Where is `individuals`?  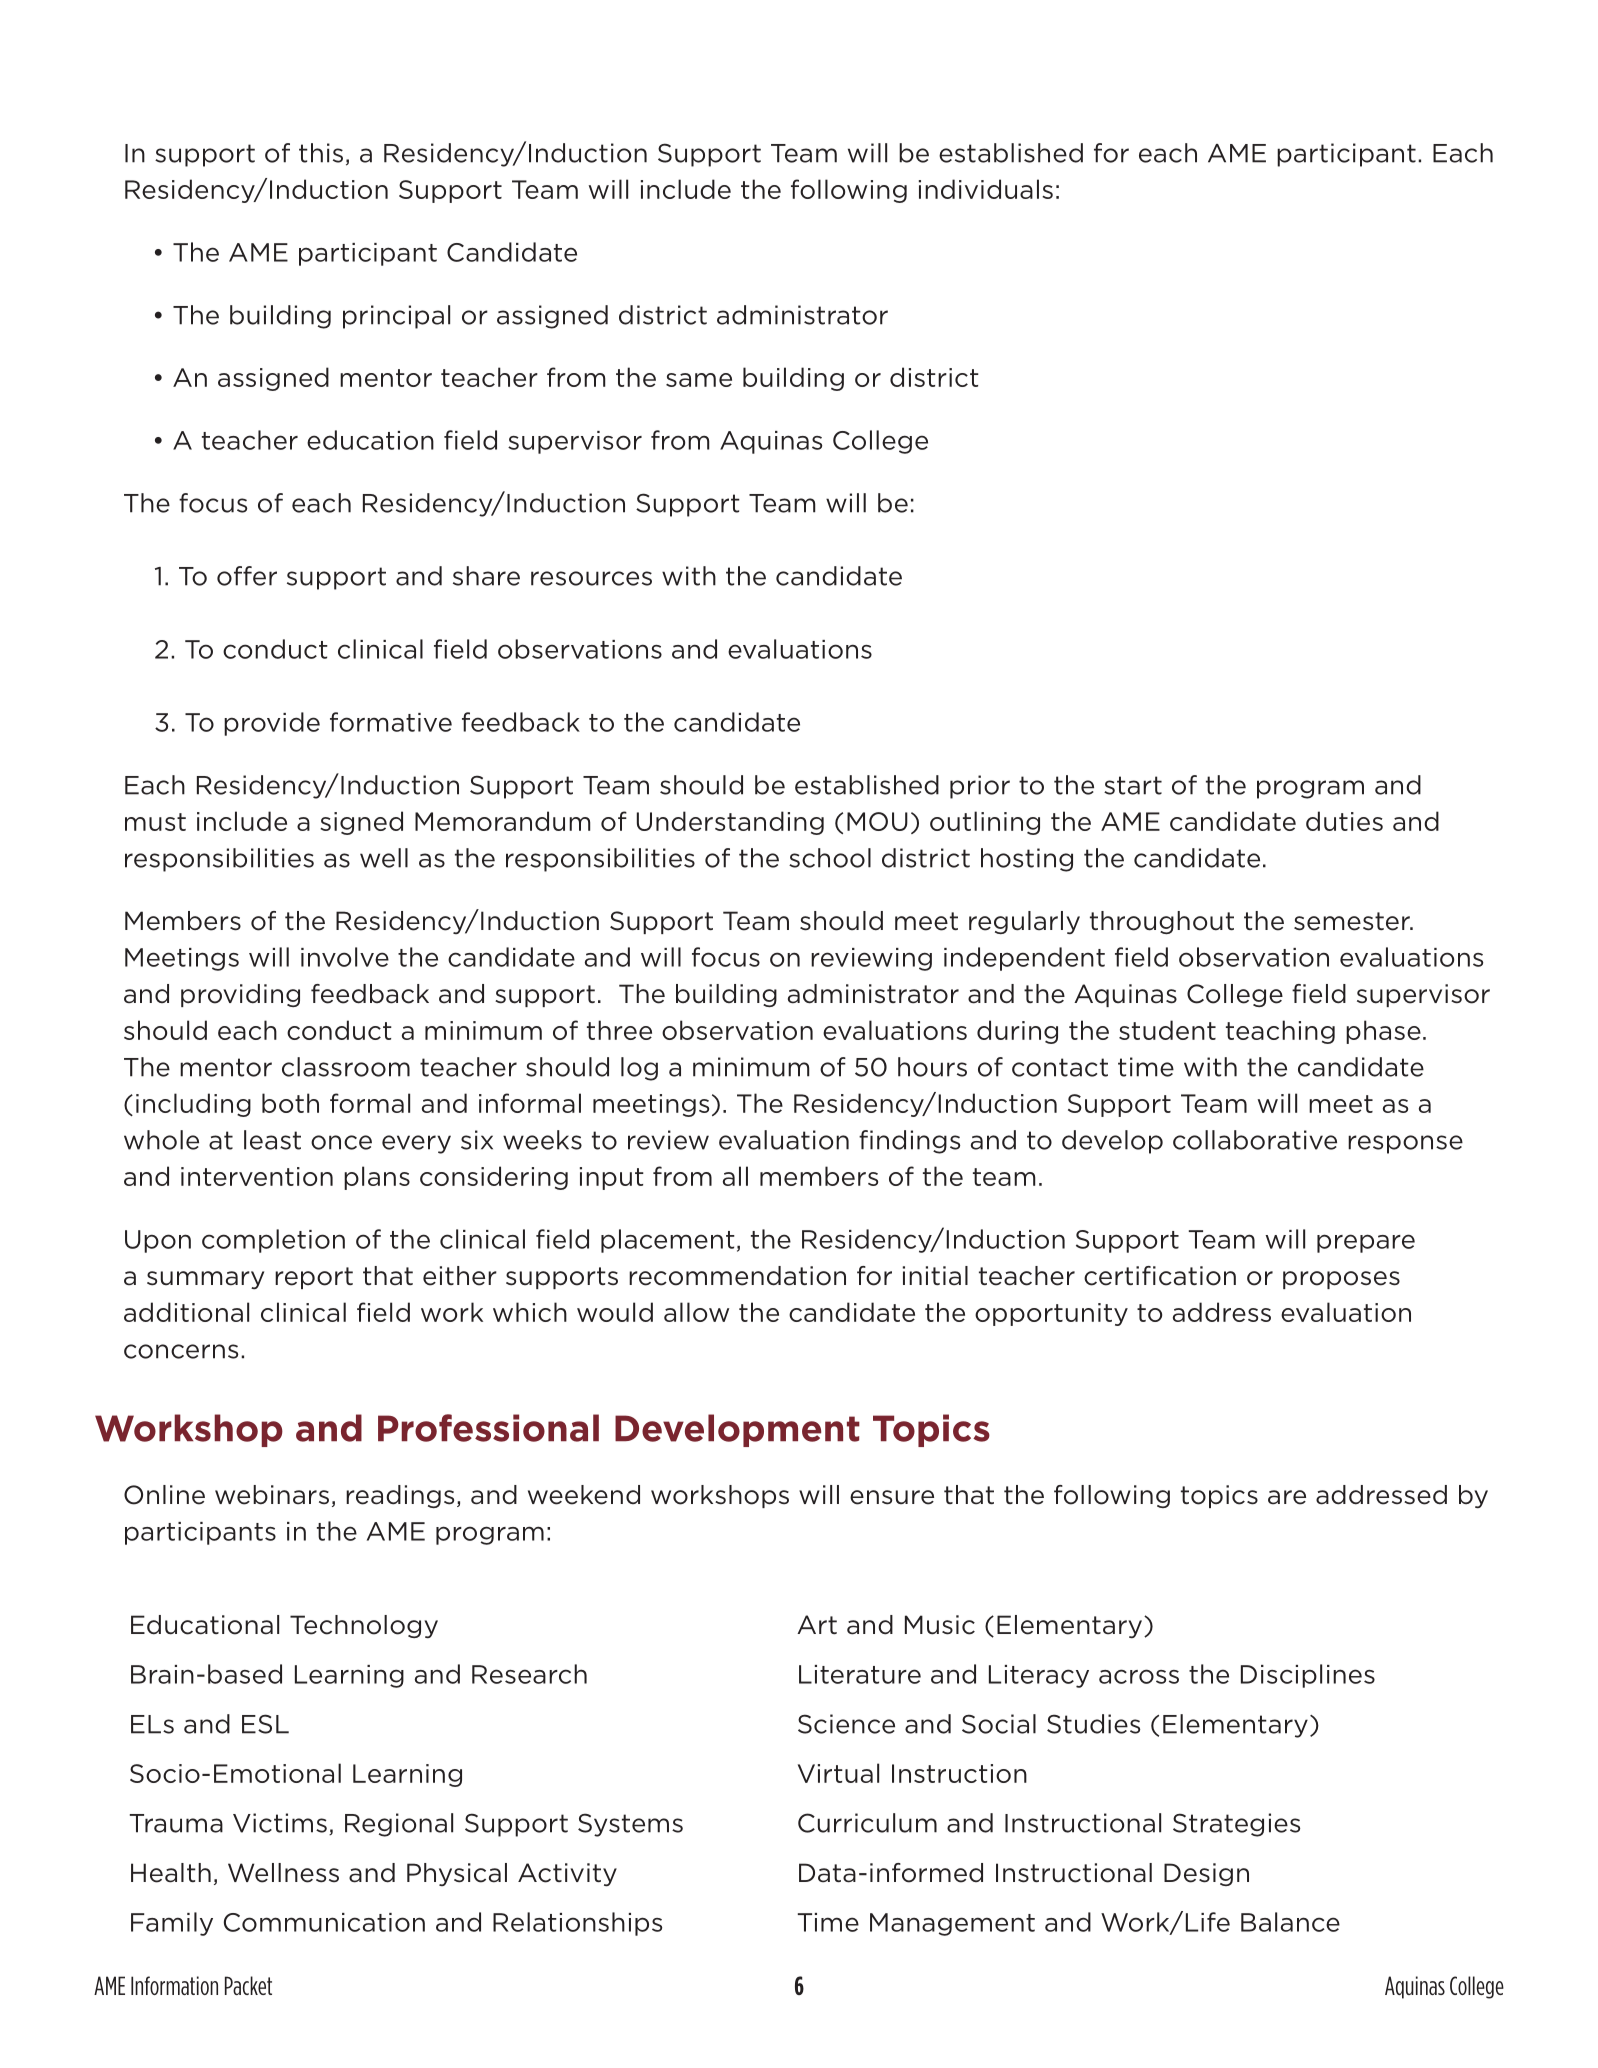 individuals is located at coordinates (986, 189).
